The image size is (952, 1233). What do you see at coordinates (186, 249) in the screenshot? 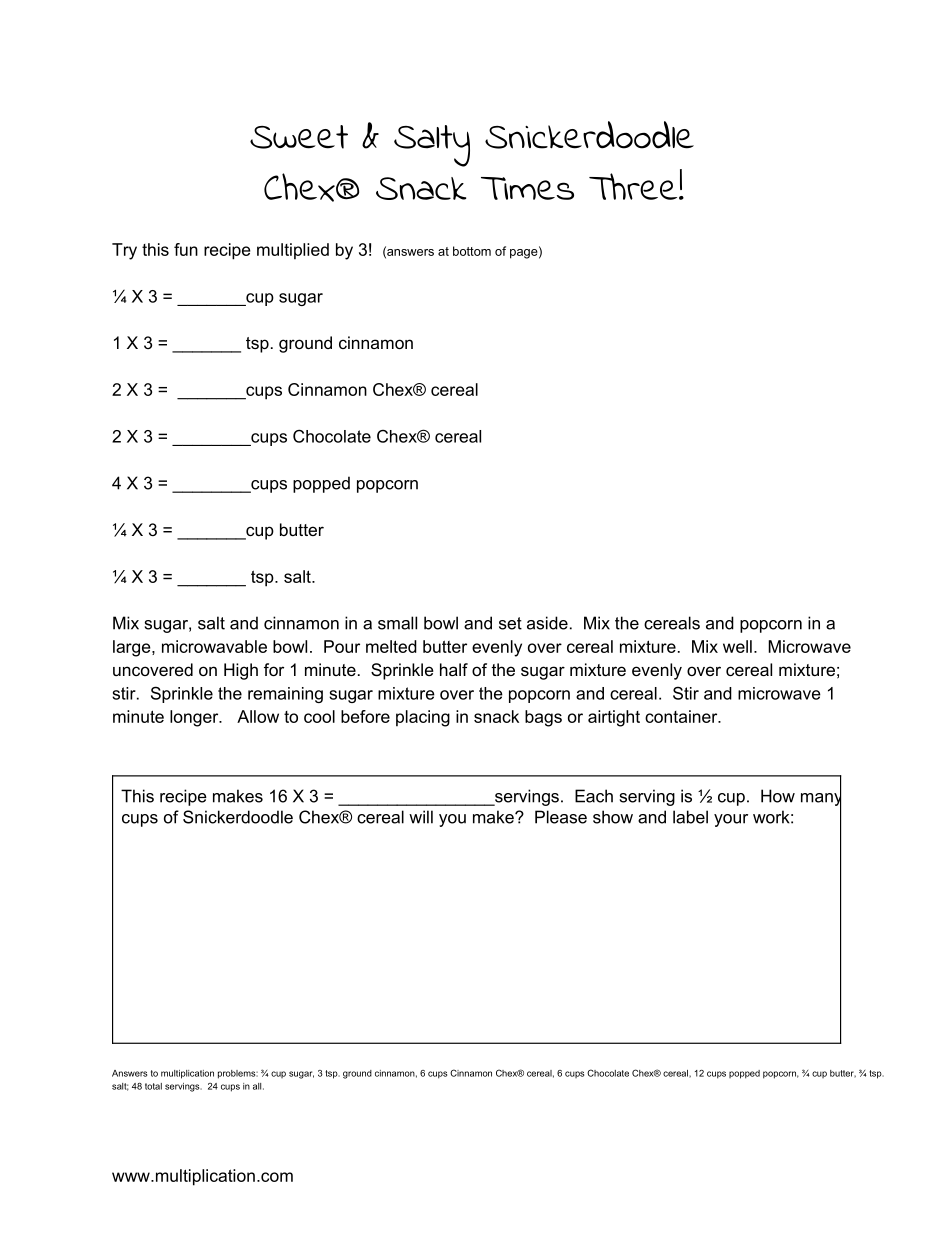
I see `fun` at bounding box center [186, 249].
